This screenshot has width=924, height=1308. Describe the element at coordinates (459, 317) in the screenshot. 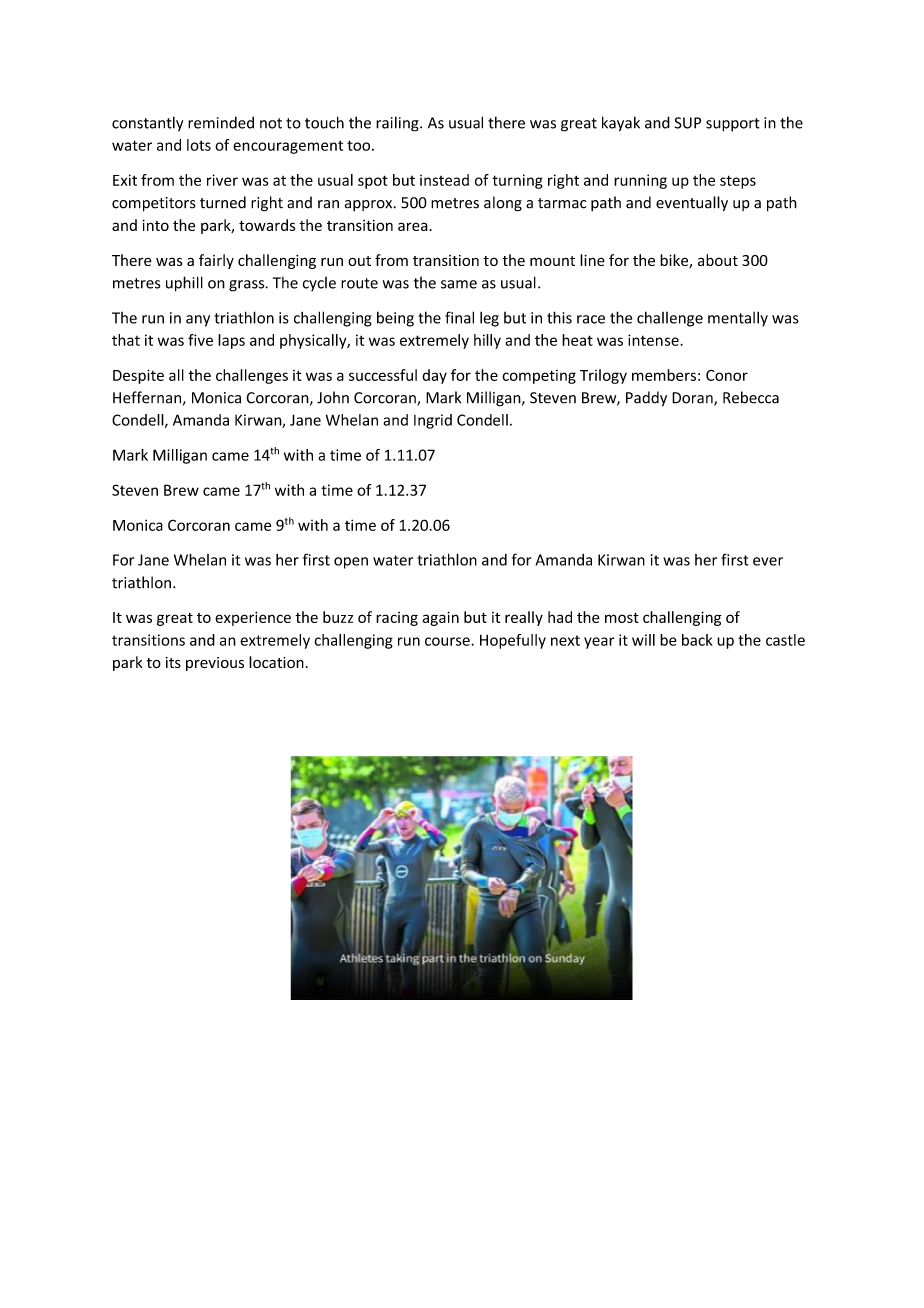

I see `final` at that location.
